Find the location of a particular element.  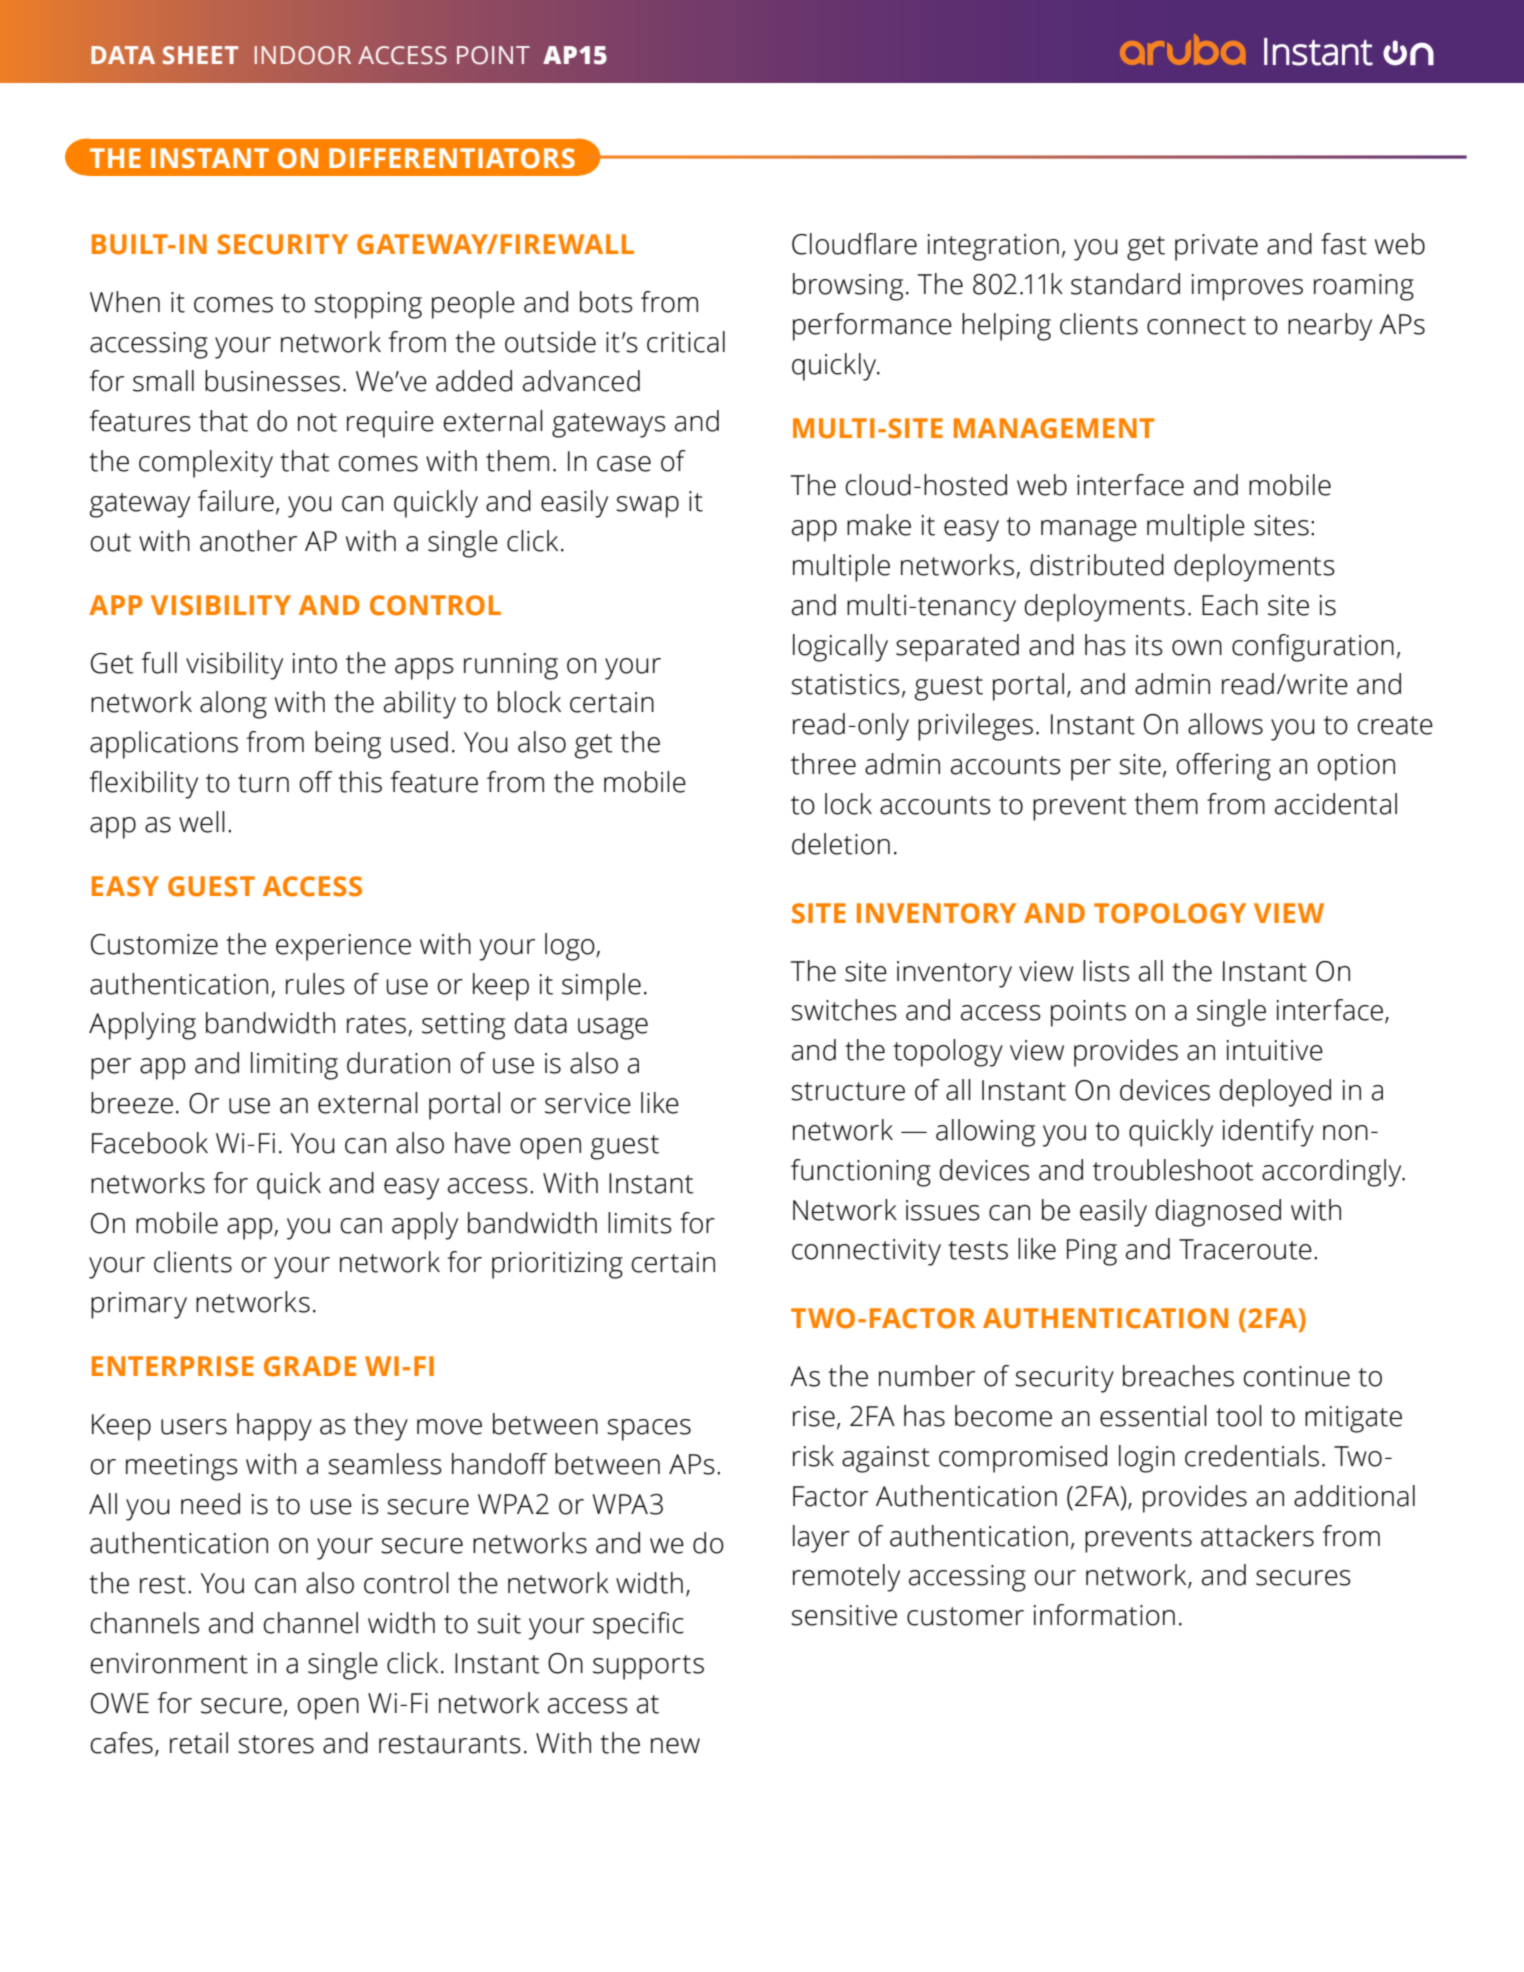

INDOOR is located at coordinates (303, 55).
